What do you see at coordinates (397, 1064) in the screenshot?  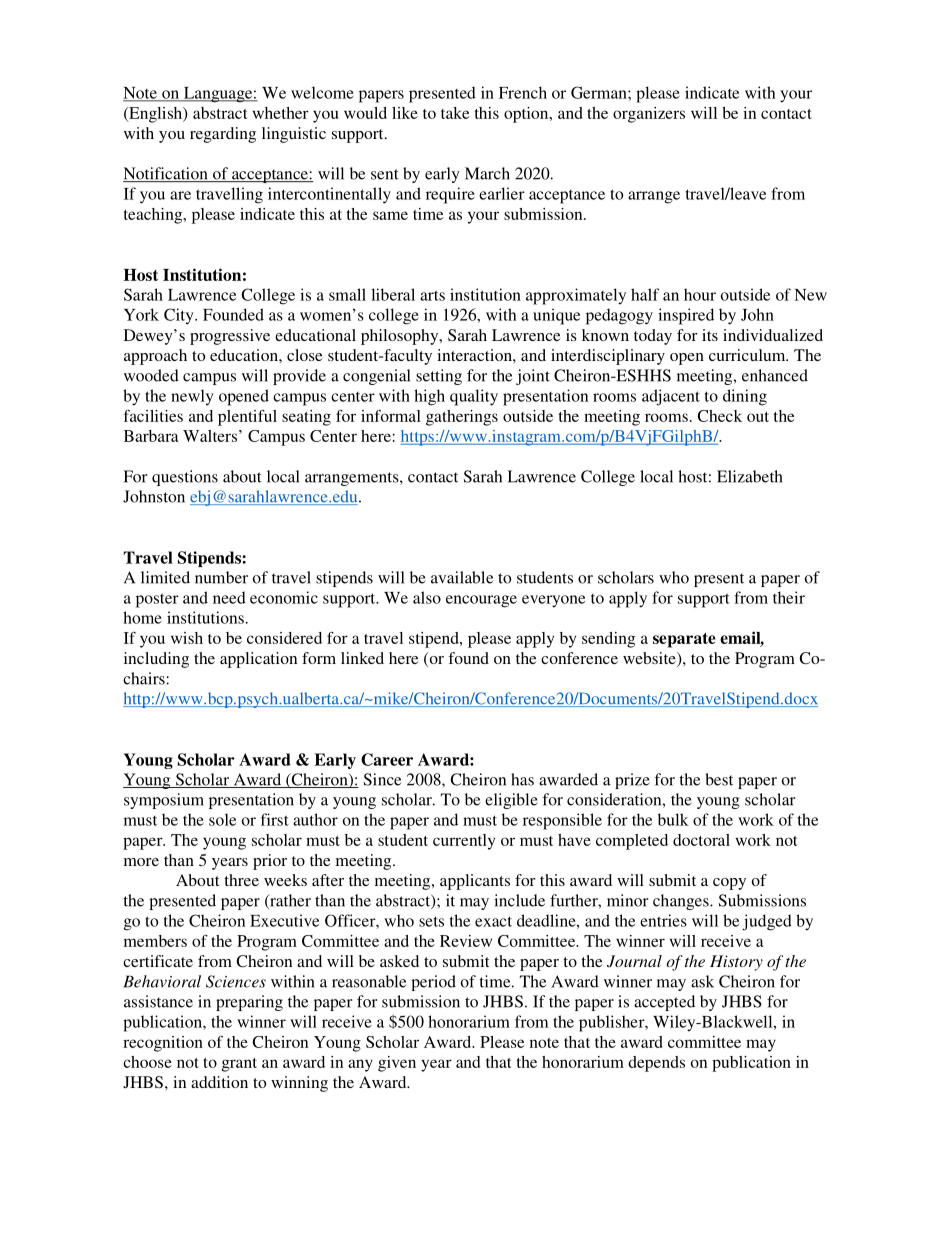 I see `given` at bounding box center [397, 1064].
